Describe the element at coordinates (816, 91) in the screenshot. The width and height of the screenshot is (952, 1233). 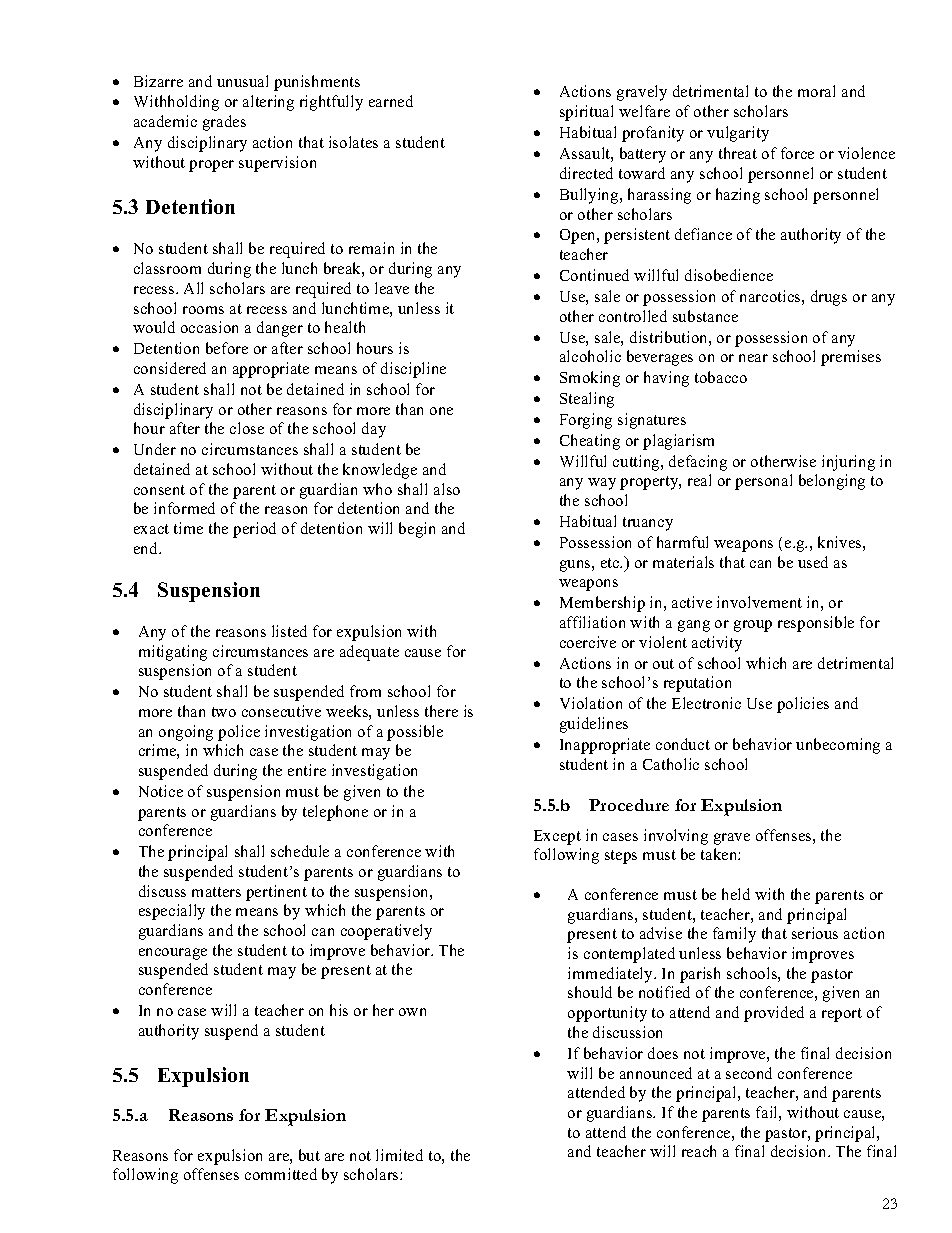
I see `moral` at that location.
